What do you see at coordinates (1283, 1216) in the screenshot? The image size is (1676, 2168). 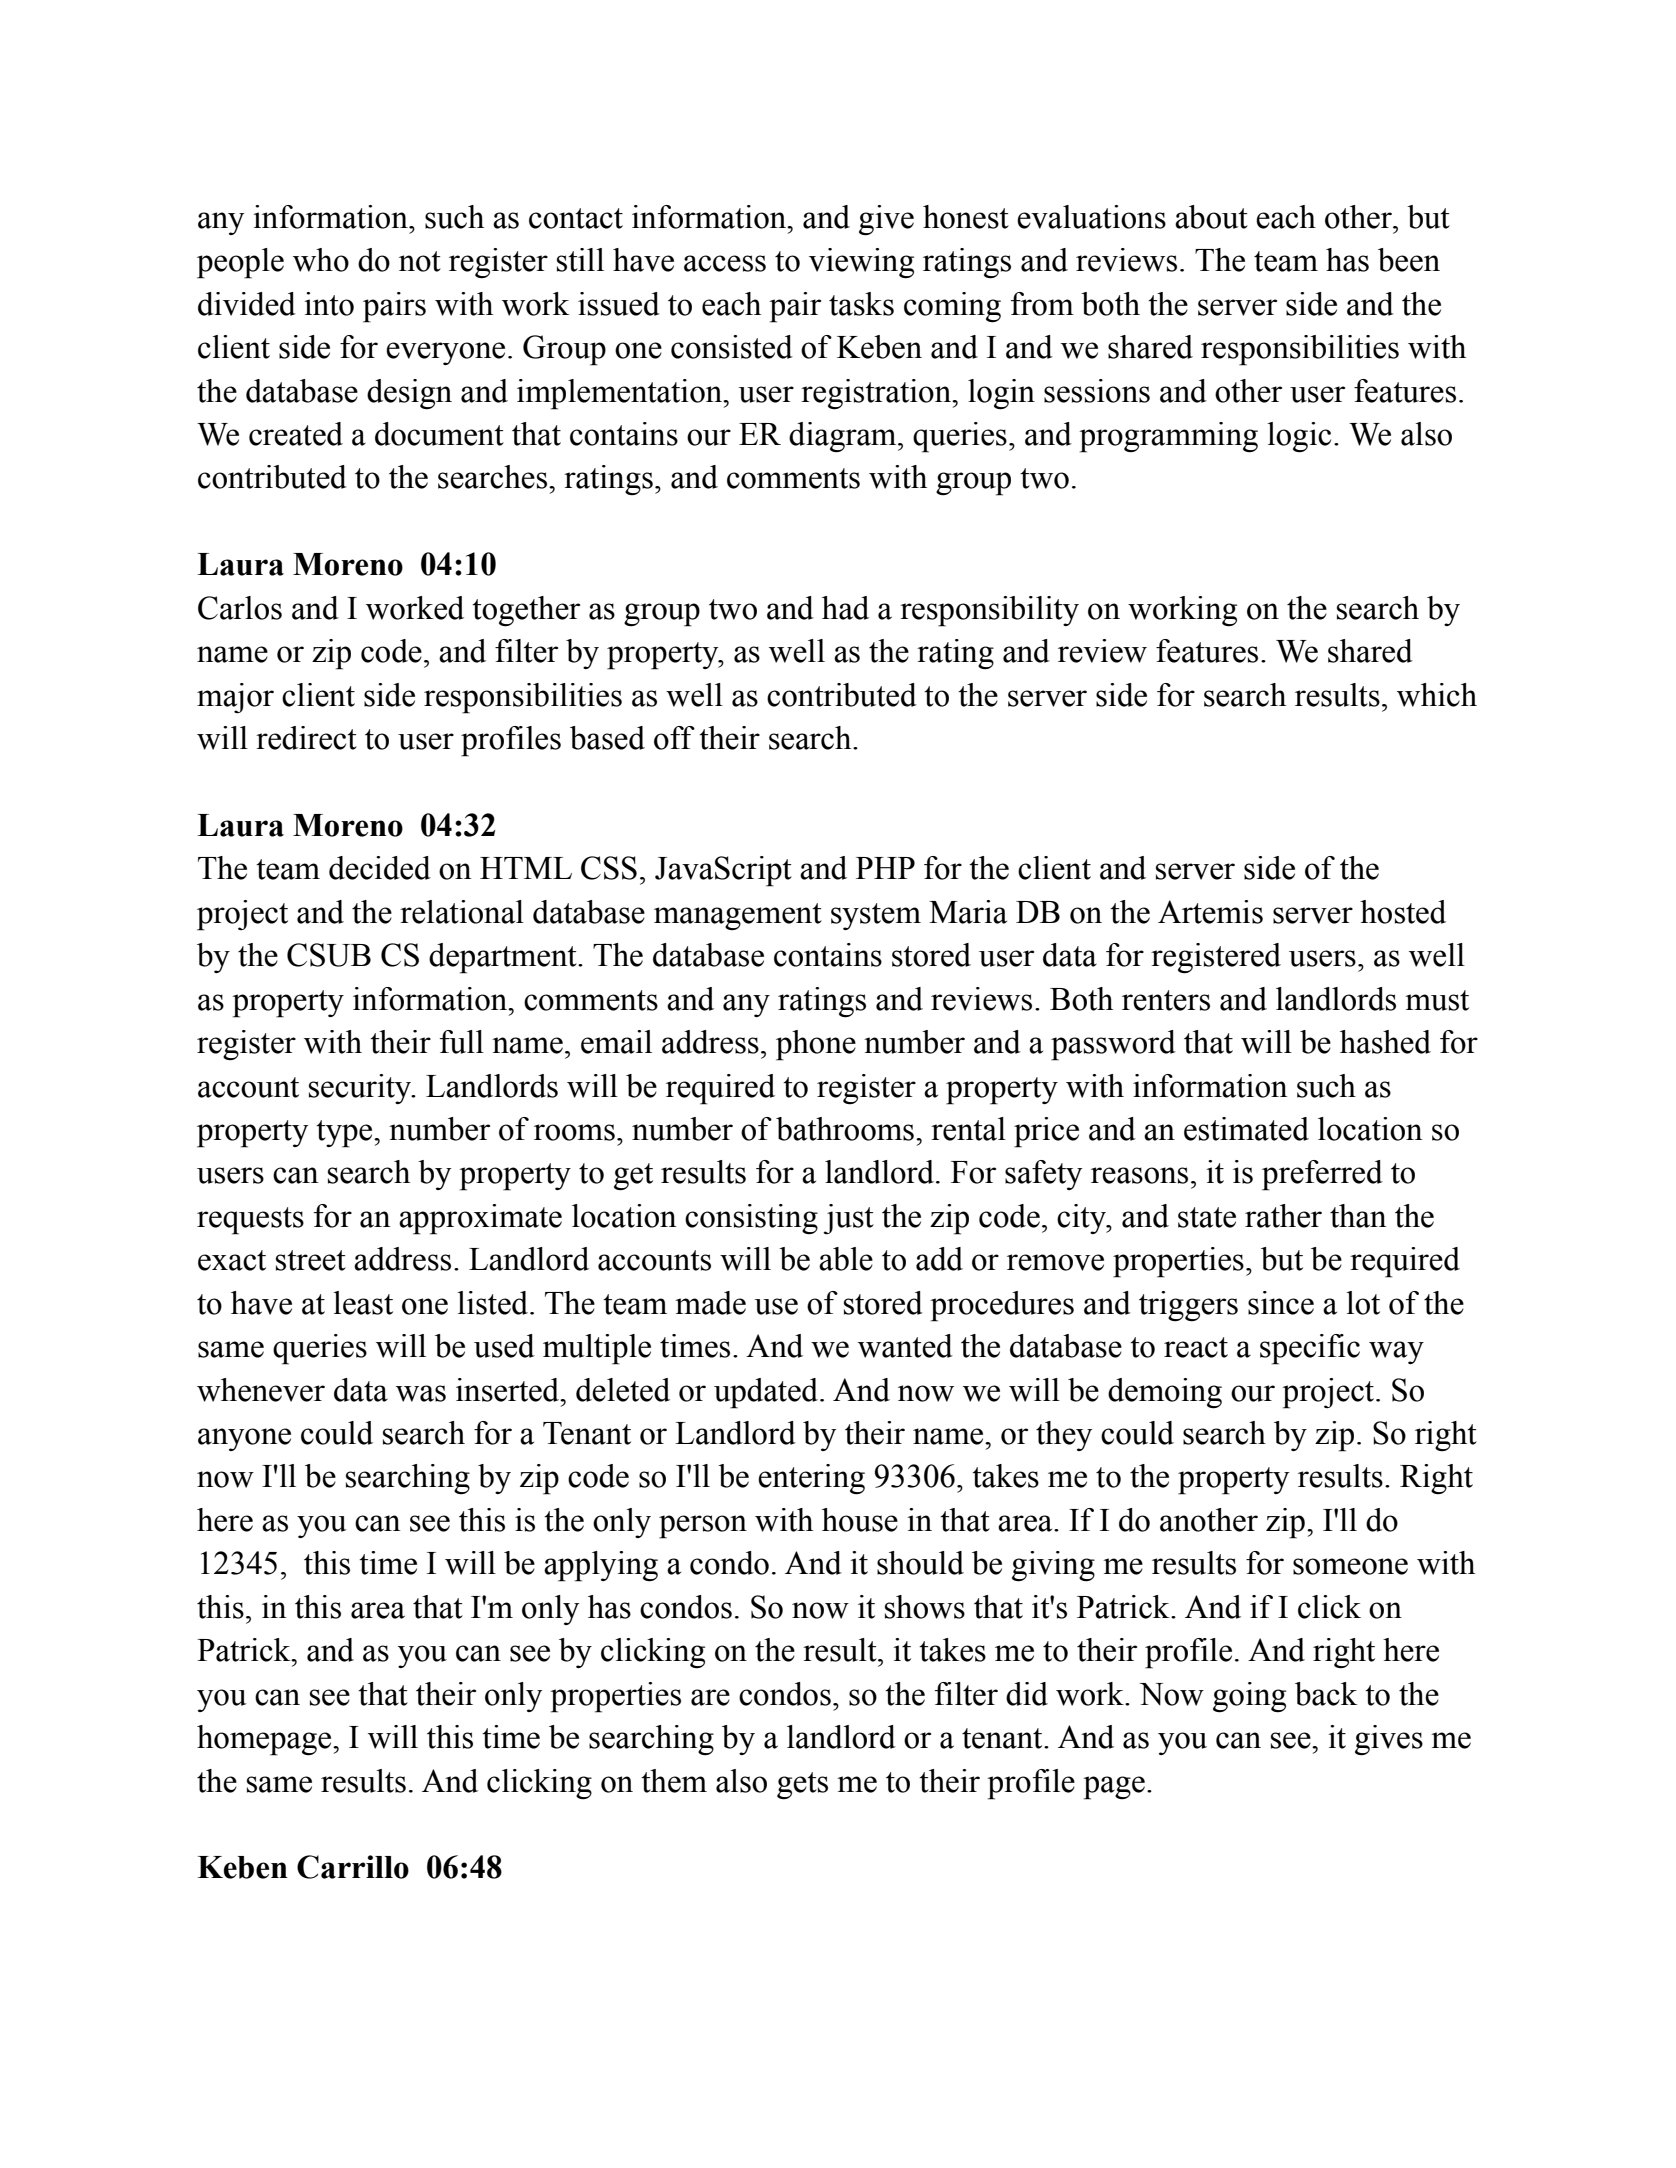 I see `rather` at bounding box center [1283, 1216].
